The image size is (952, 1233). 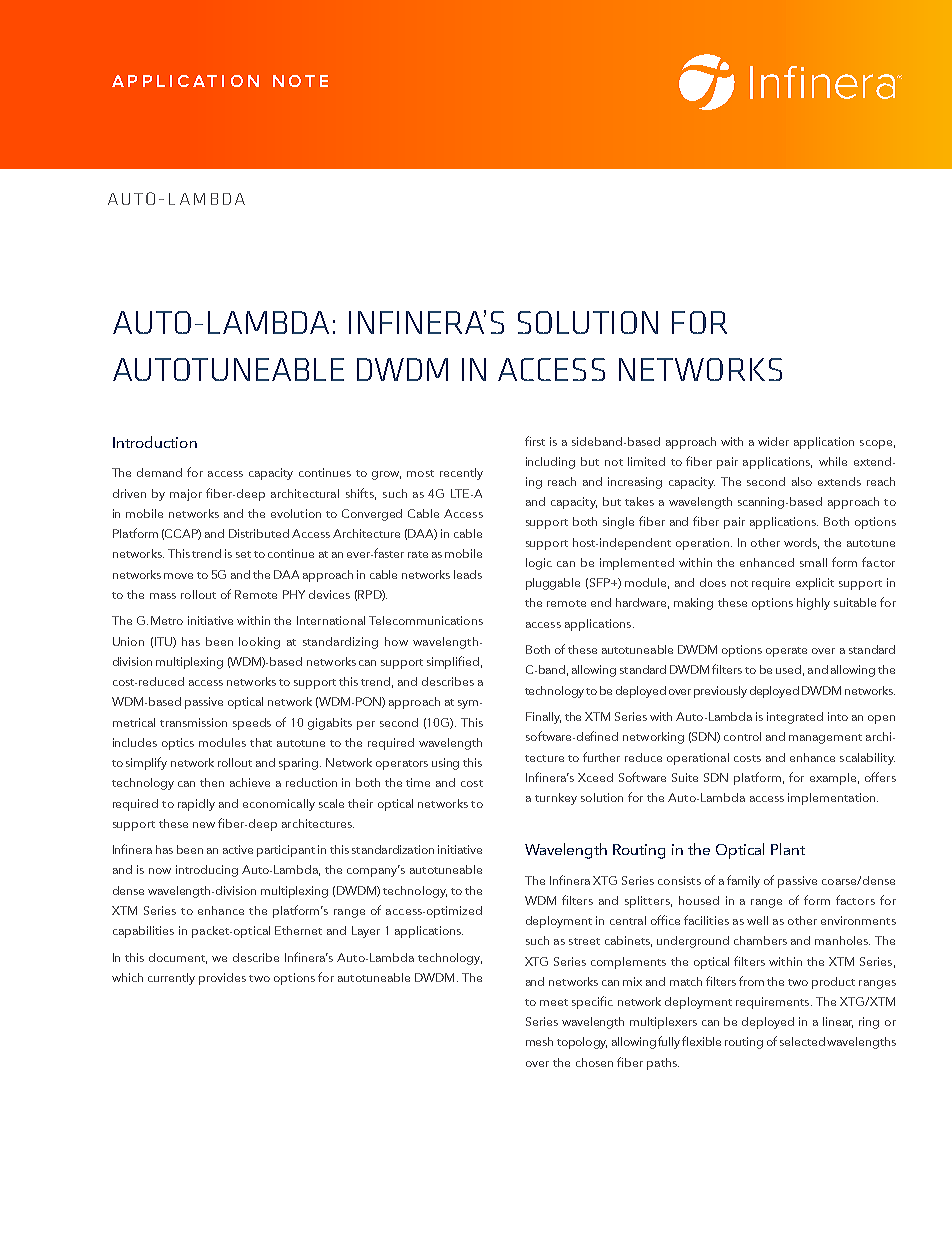 What do you see at coordinates (550, 463) in the document?
I see `including` at bounding box center [550, 463].
